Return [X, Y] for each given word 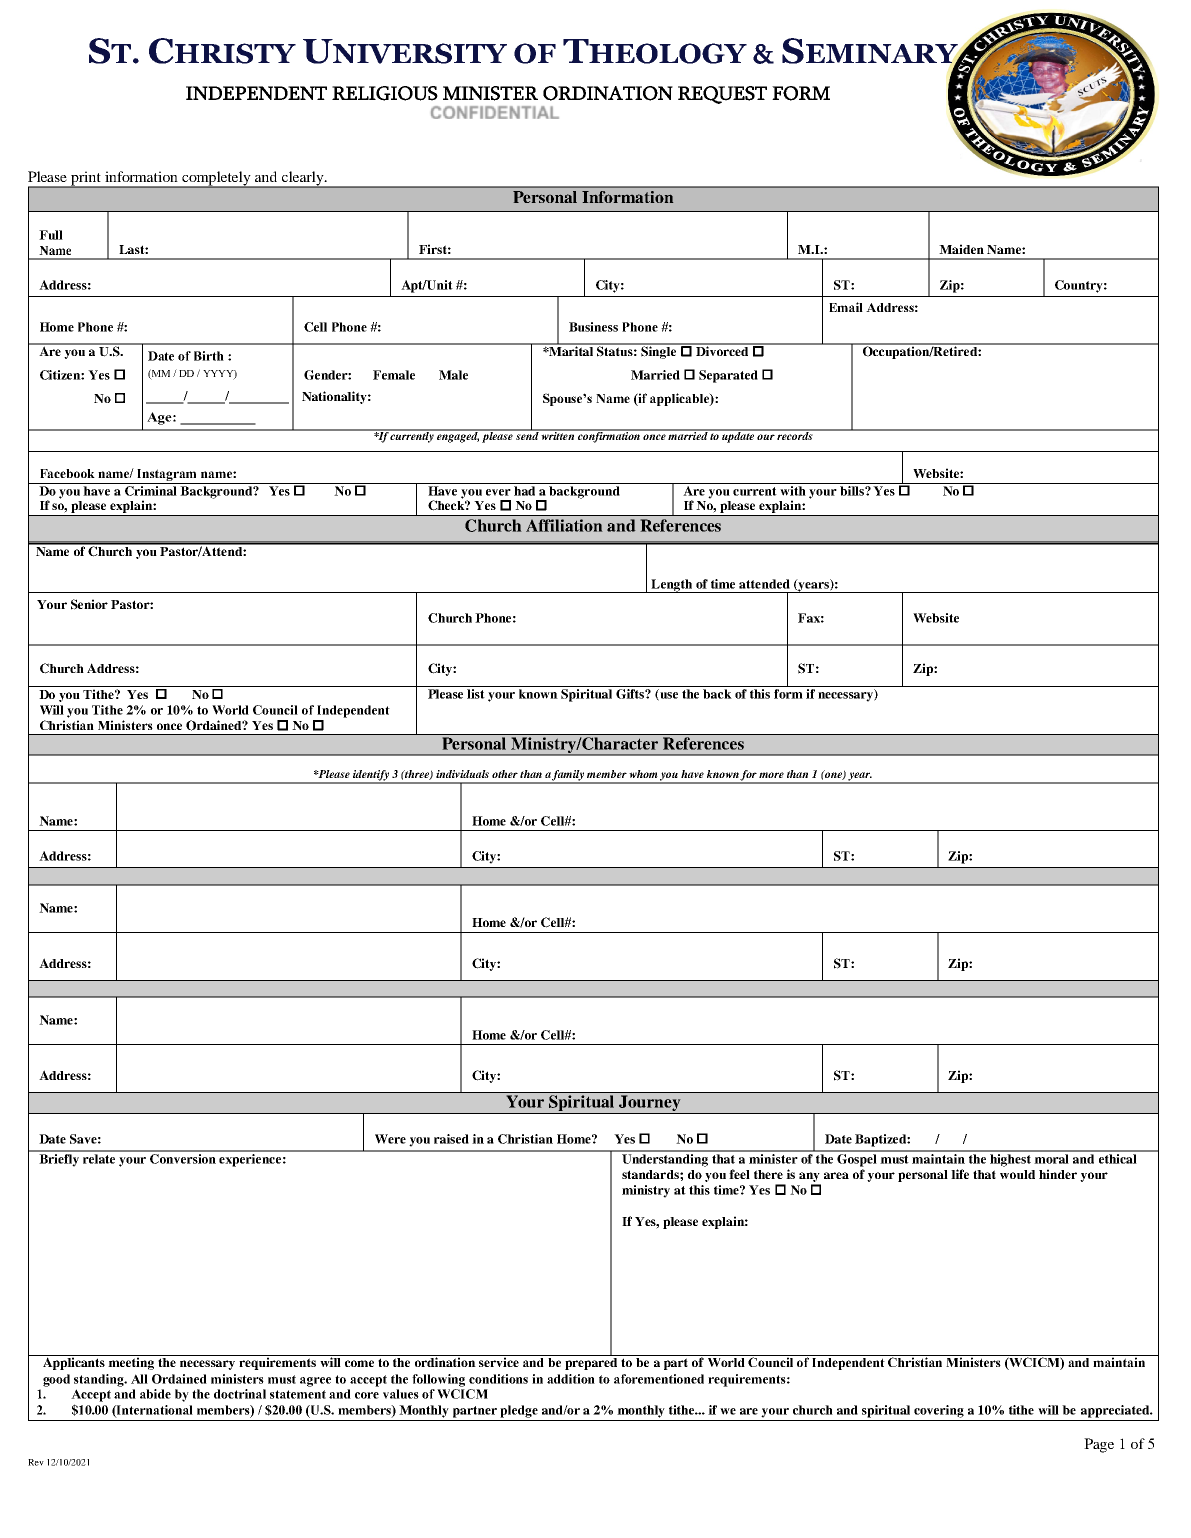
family [568, 776]
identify [371, 776]
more [771, 775]
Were [390, 1139]
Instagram [166, 475]
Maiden [961, 249]
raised [451, 1139]
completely [216, 179]
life [960, 1174]
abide [155, 1394]
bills [853, 491]
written [558, 435]
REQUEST [722, 95]
